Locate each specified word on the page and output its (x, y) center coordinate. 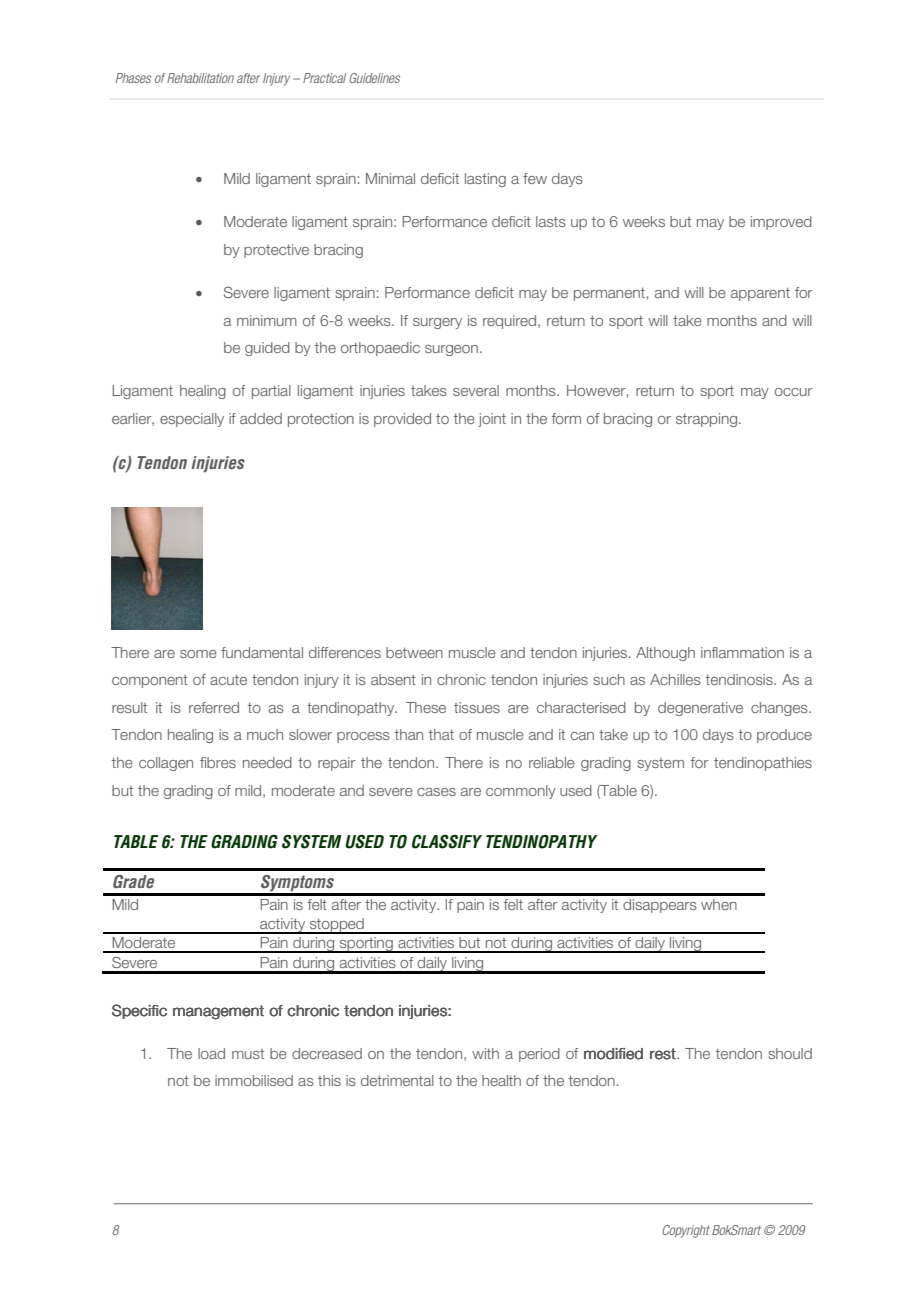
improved (781, 223)
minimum (267, 320)
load (211, 1053)
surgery (437, 323)
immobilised (254, 1080)
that (441, 734)
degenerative (700, 709)
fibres (218, 762)
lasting (485, 180)
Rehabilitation (200, 78)
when (719, 904)
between (414, 652)
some (198, 654)
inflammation (742, 652)
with (485, 1053)
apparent (760, 294)
